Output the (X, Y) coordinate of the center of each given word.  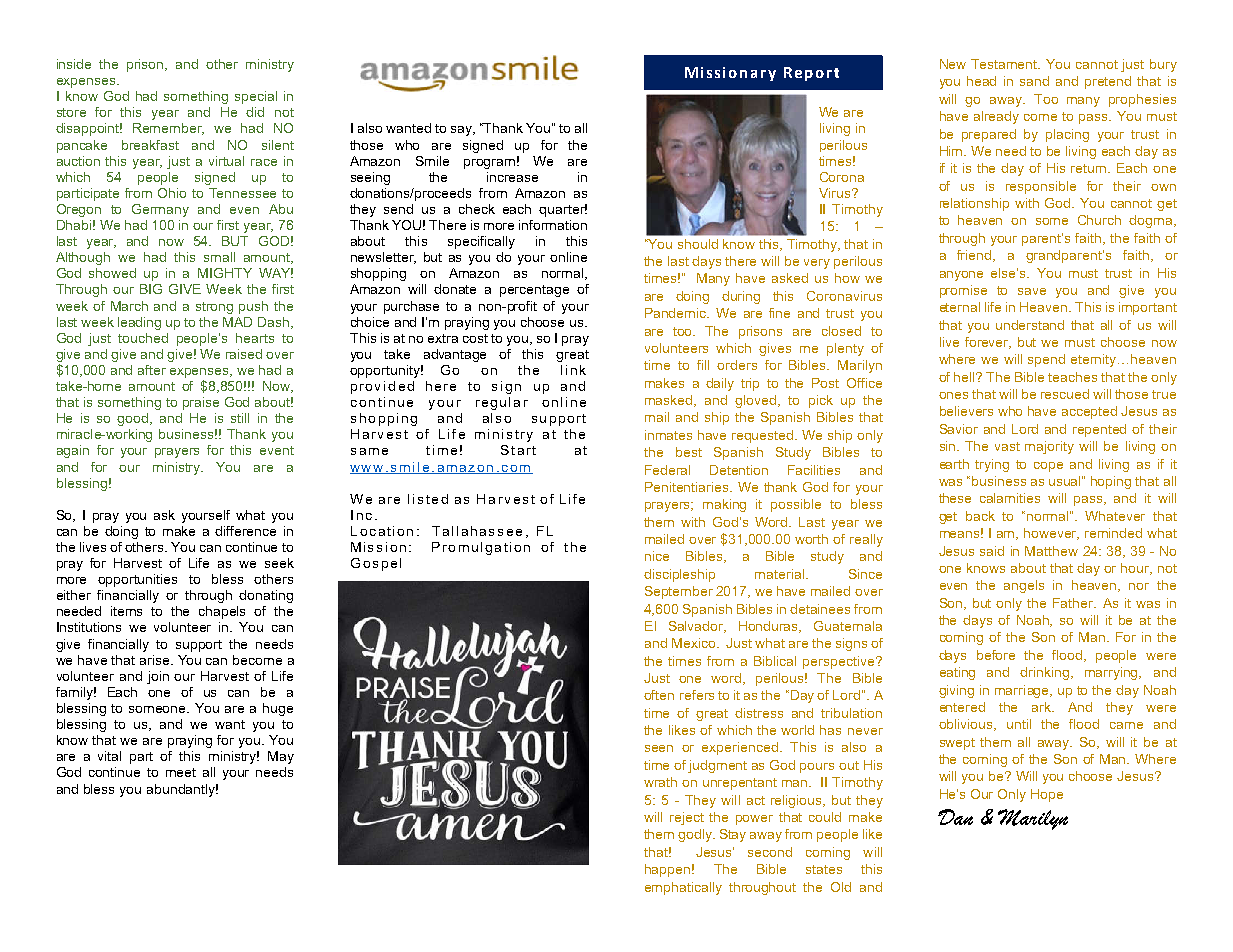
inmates (668, 435)
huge (278, 709)
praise (201, 403)
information (553, 225)
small (219, 257)
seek (279, 563)
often (659, 695)
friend (975, 256)
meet (181, 772)
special (256, 97)
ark (1043, 707)
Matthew (1051, 551)
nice (657, 556)
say (462, 131)
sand (1034, 81)
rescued (1065, 394)
